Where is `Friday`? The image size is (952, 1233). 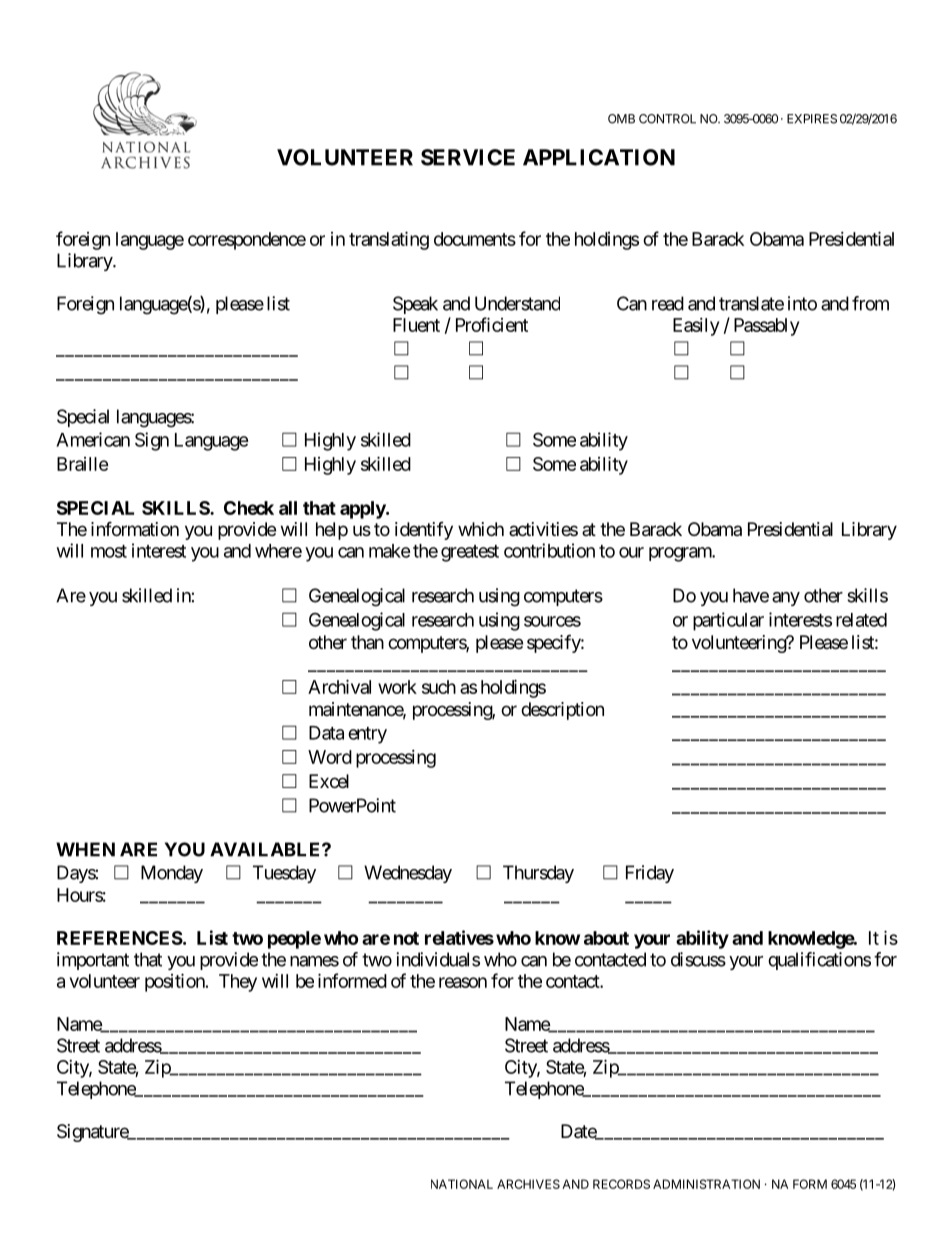
Friday is located at coordinates (650, 874).
